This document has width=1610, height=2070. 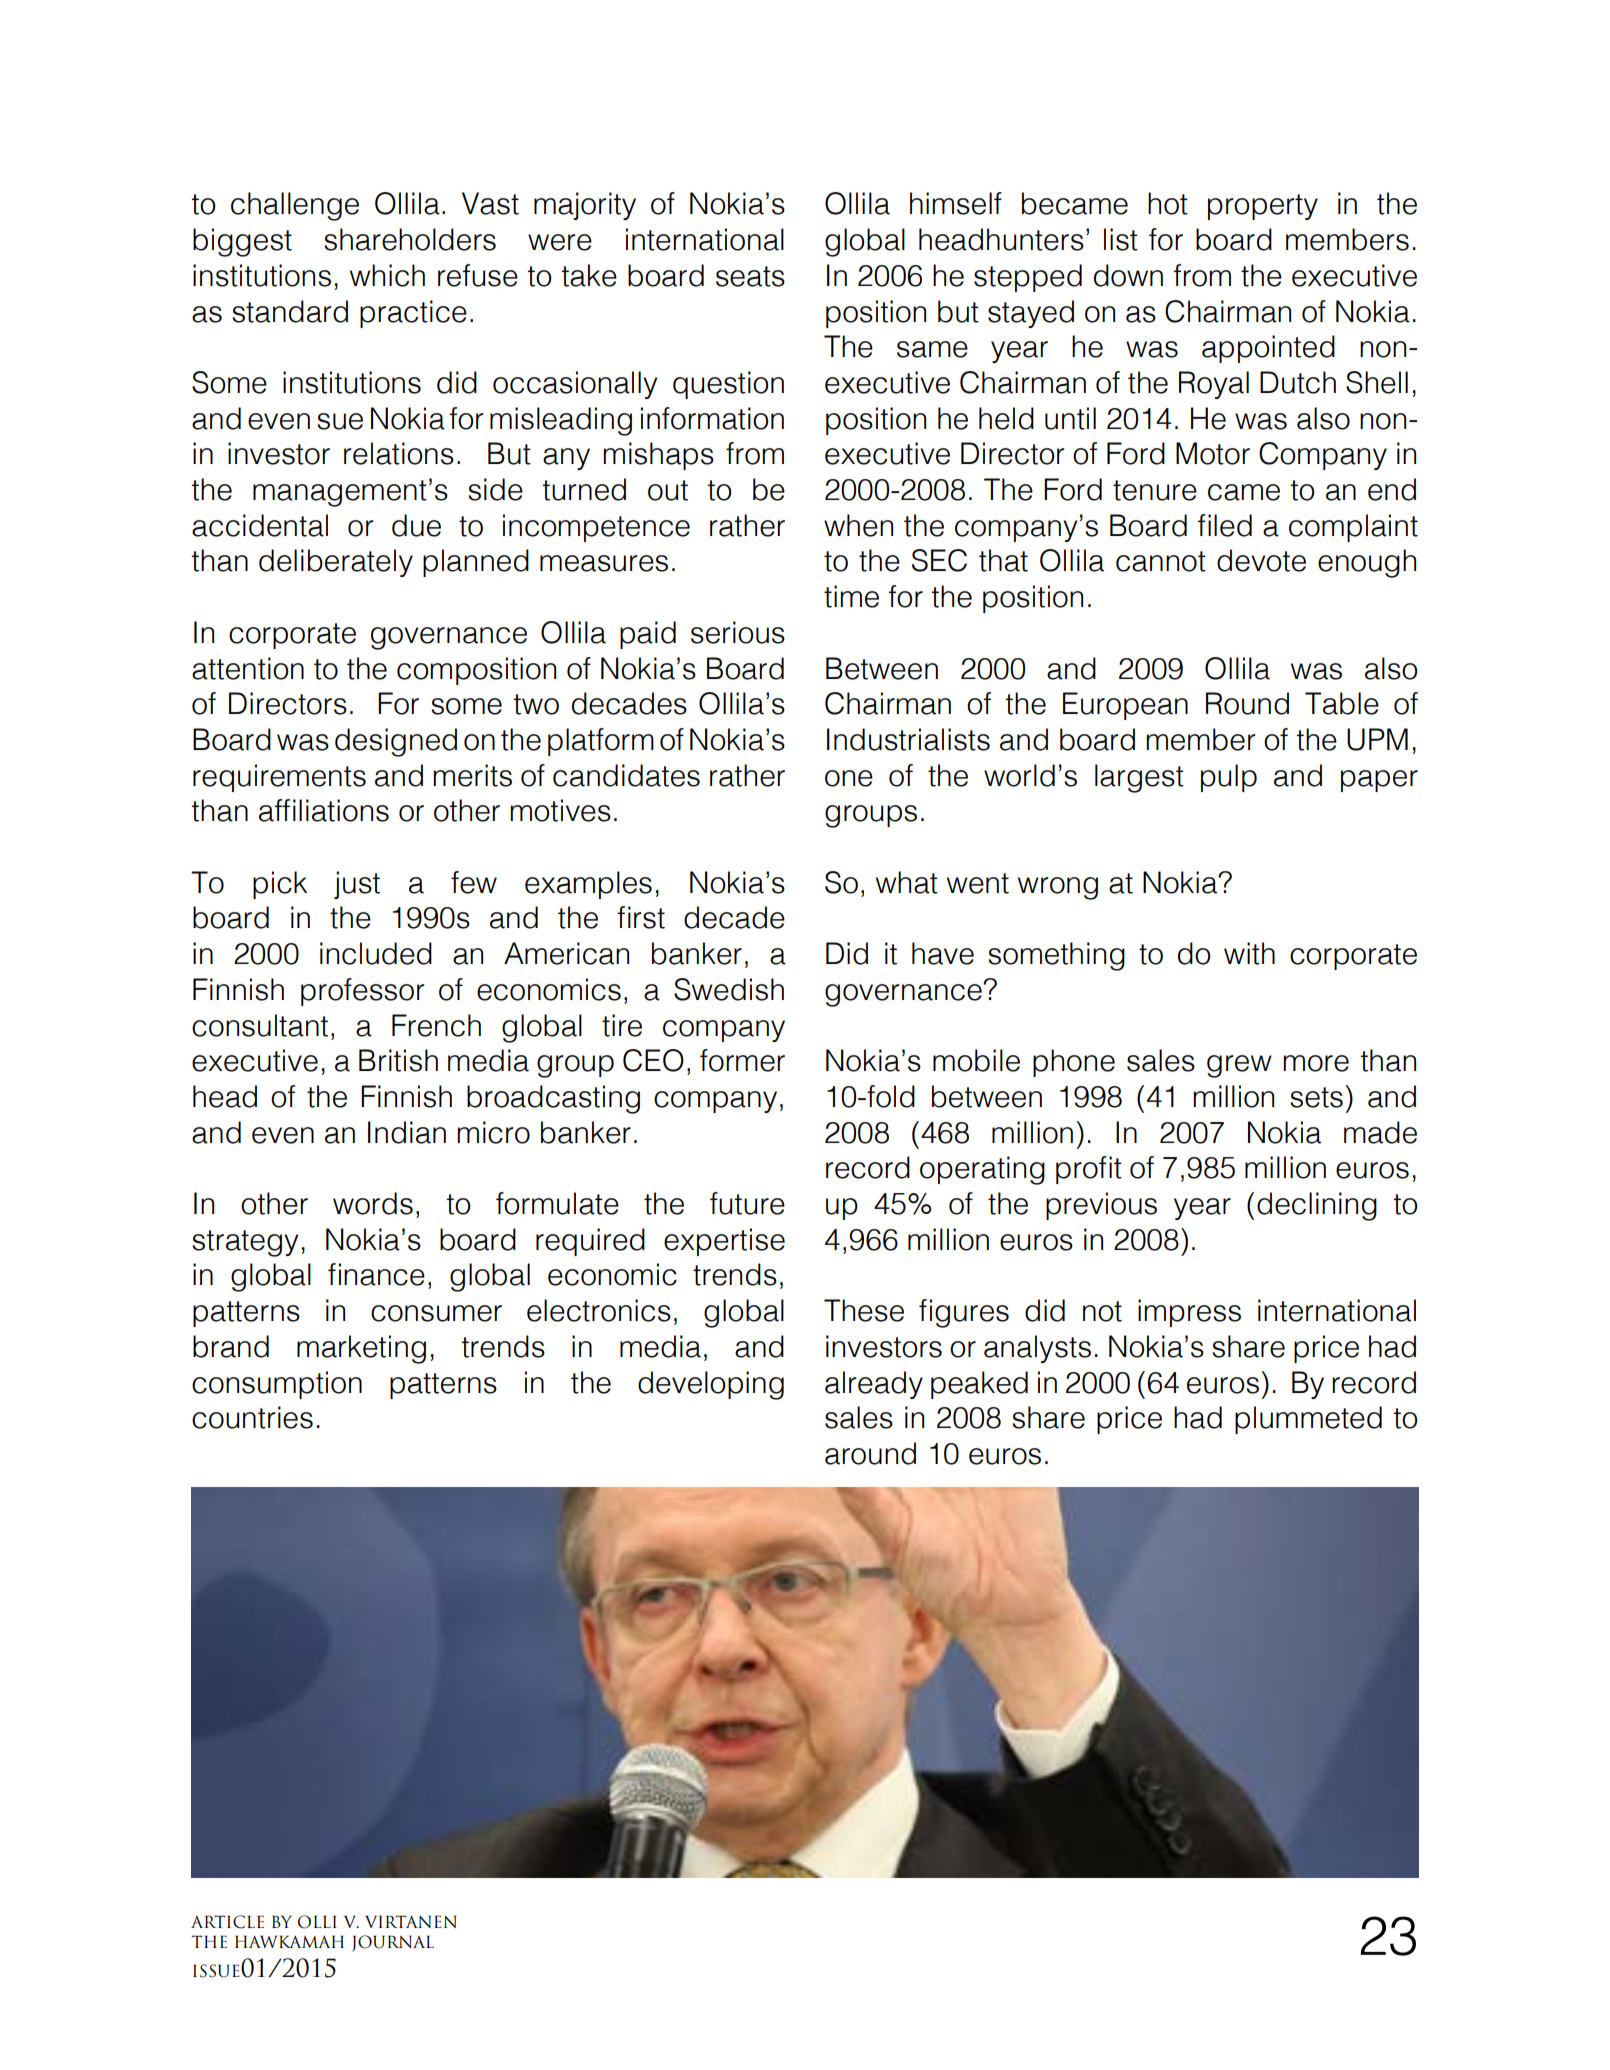 I want to click on which, so click(x=387, y=275).
